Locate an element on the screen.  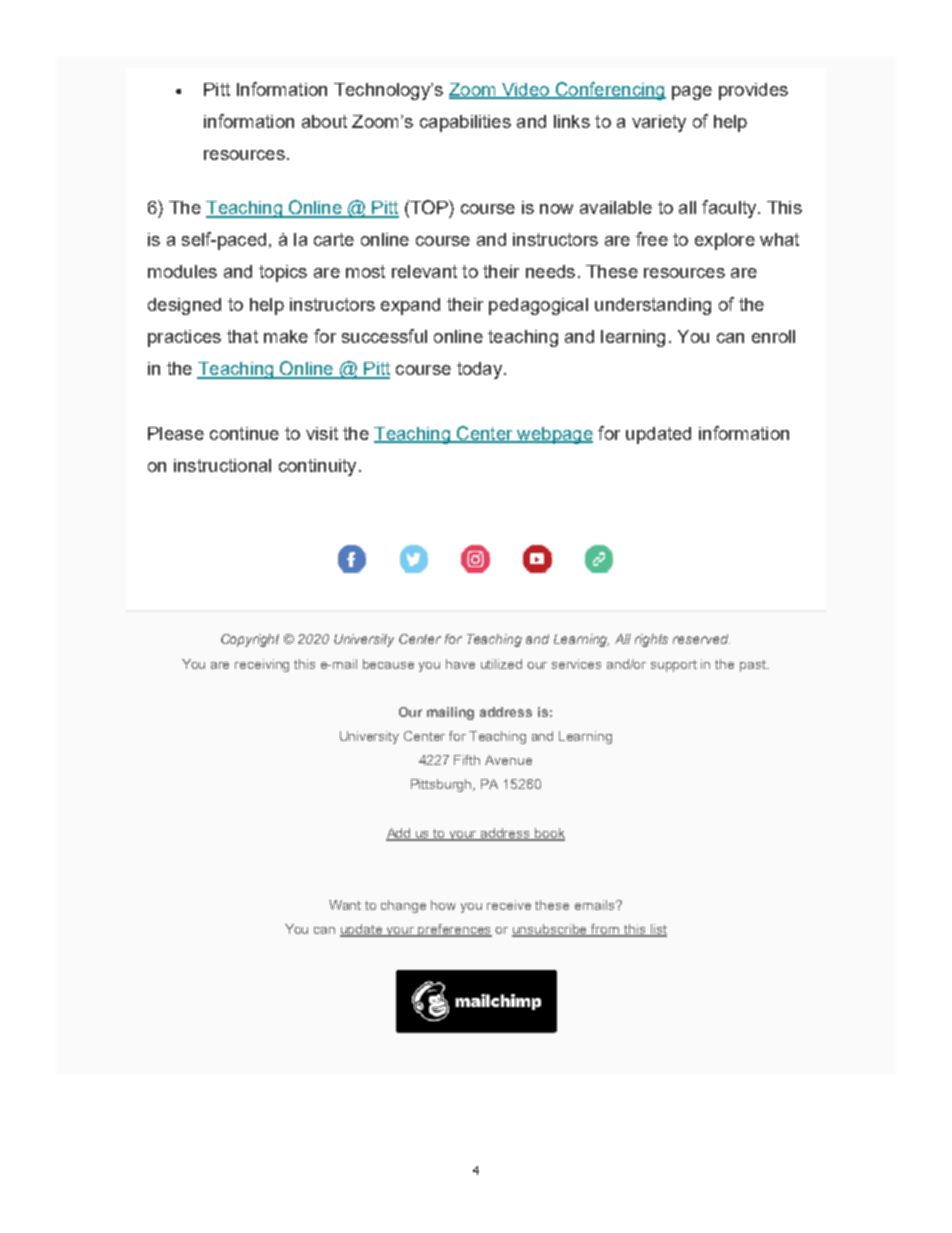
receive is located at coordinates (509, 905).
